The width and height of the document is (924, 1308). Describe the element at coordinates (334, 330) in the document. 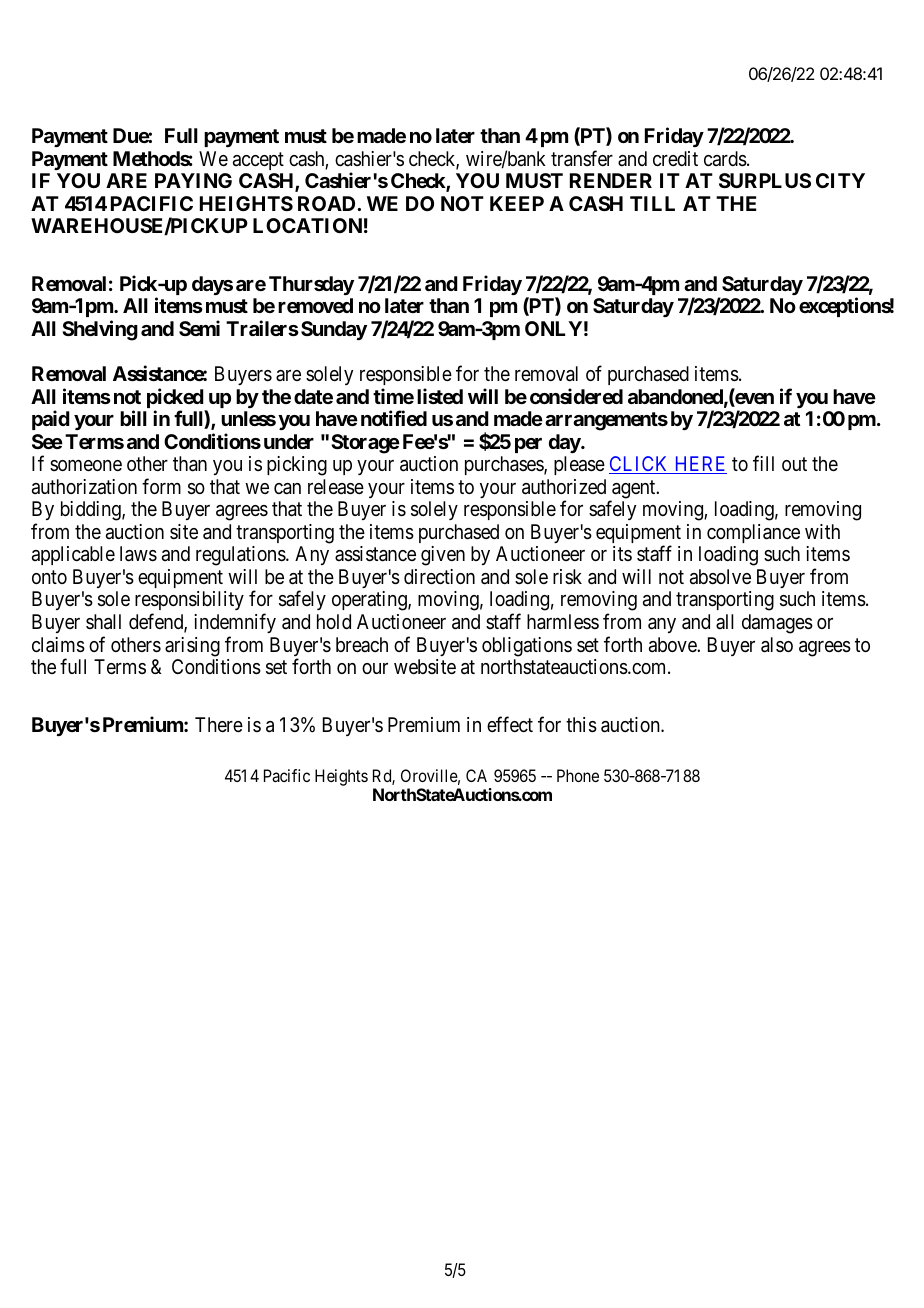

I see `Sunday` at that location.
